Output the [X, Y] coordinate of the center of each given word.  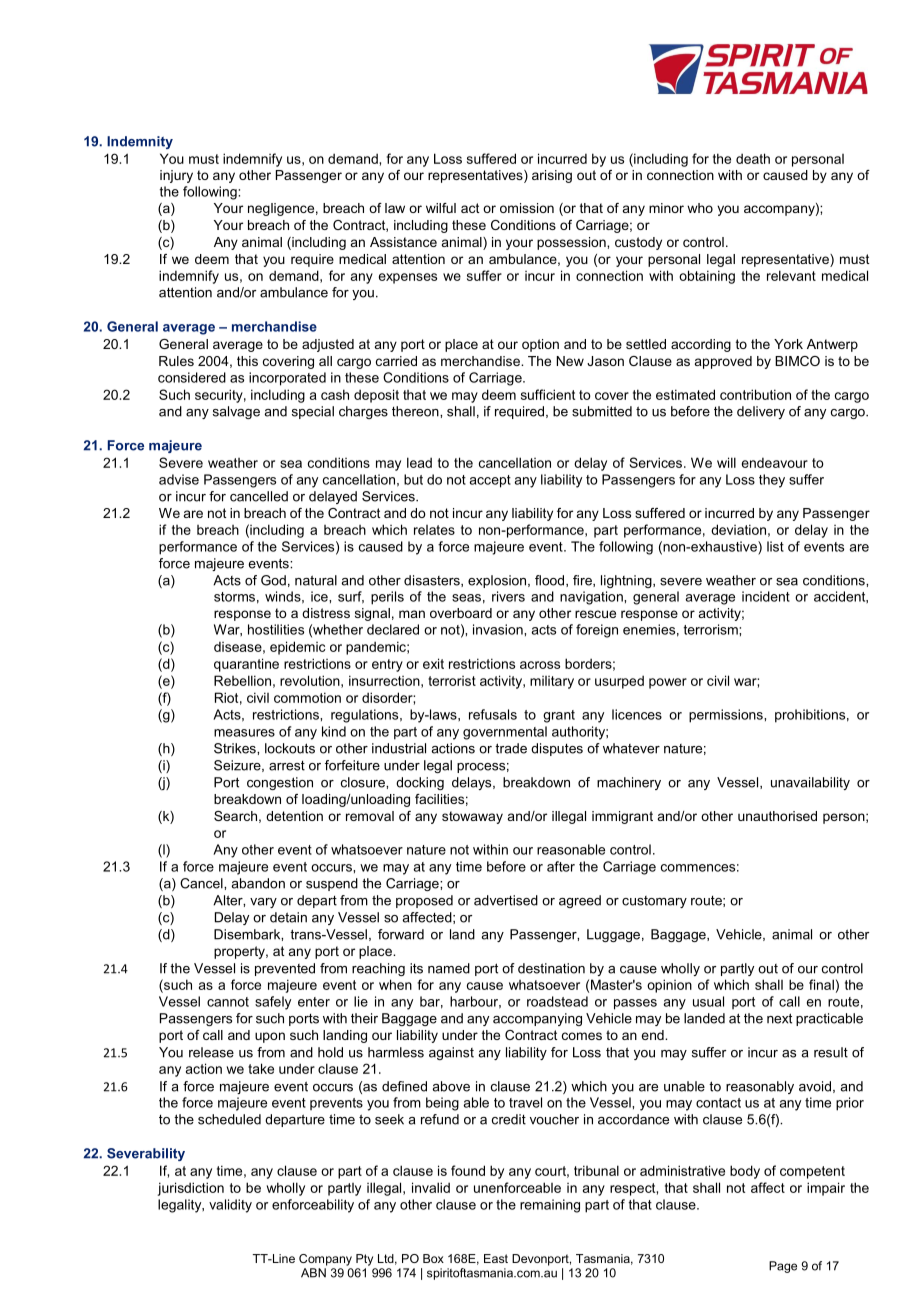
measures [244, 733]
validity [230, 1206]
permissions [727, 716]
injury [176, 176]
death [753, 158]
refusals [493, 714]
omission [527, 208]
